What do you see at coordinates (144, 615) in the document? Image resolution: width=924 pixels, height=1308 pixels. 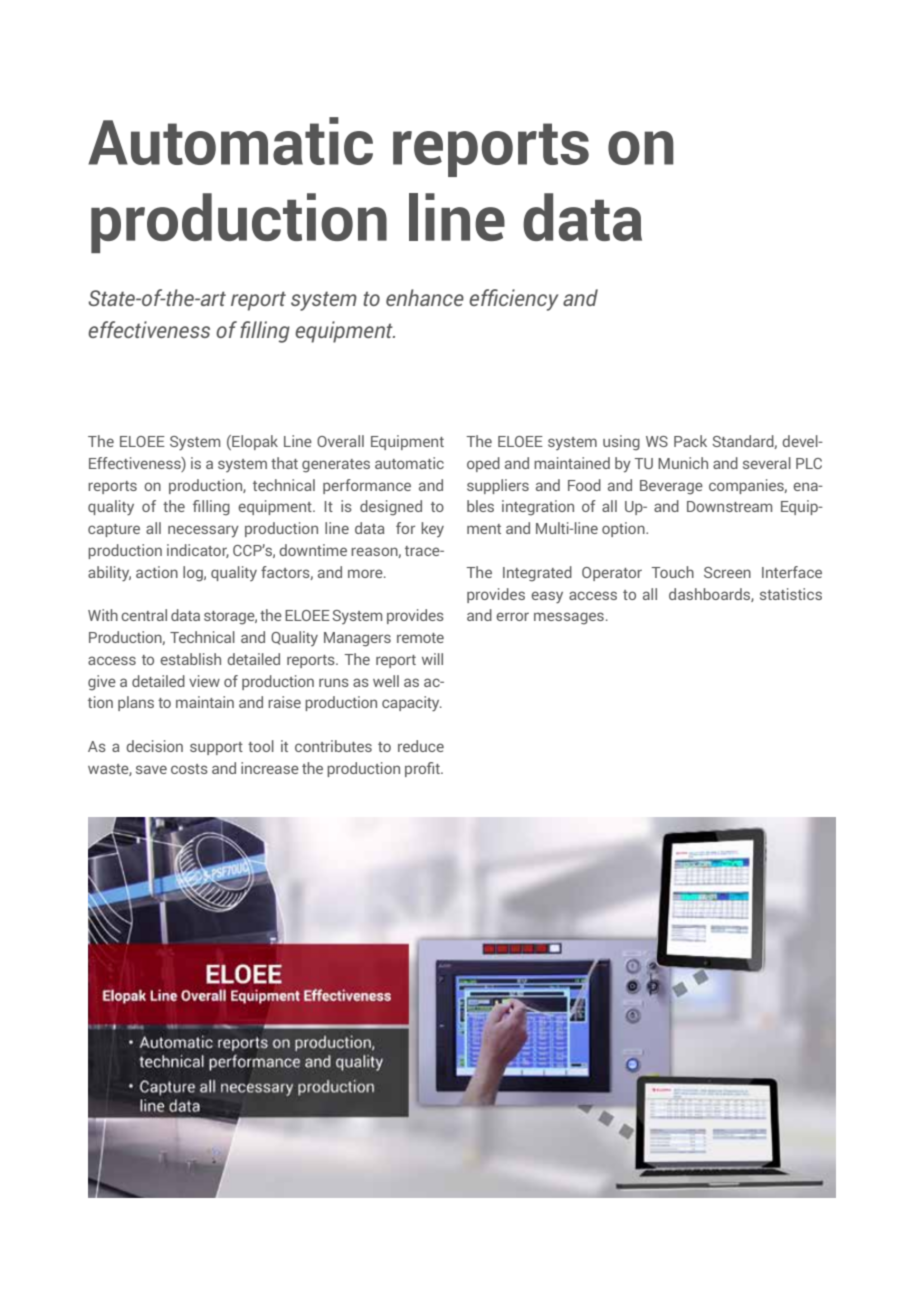 I see `central` at bounding box center [144, 615].
